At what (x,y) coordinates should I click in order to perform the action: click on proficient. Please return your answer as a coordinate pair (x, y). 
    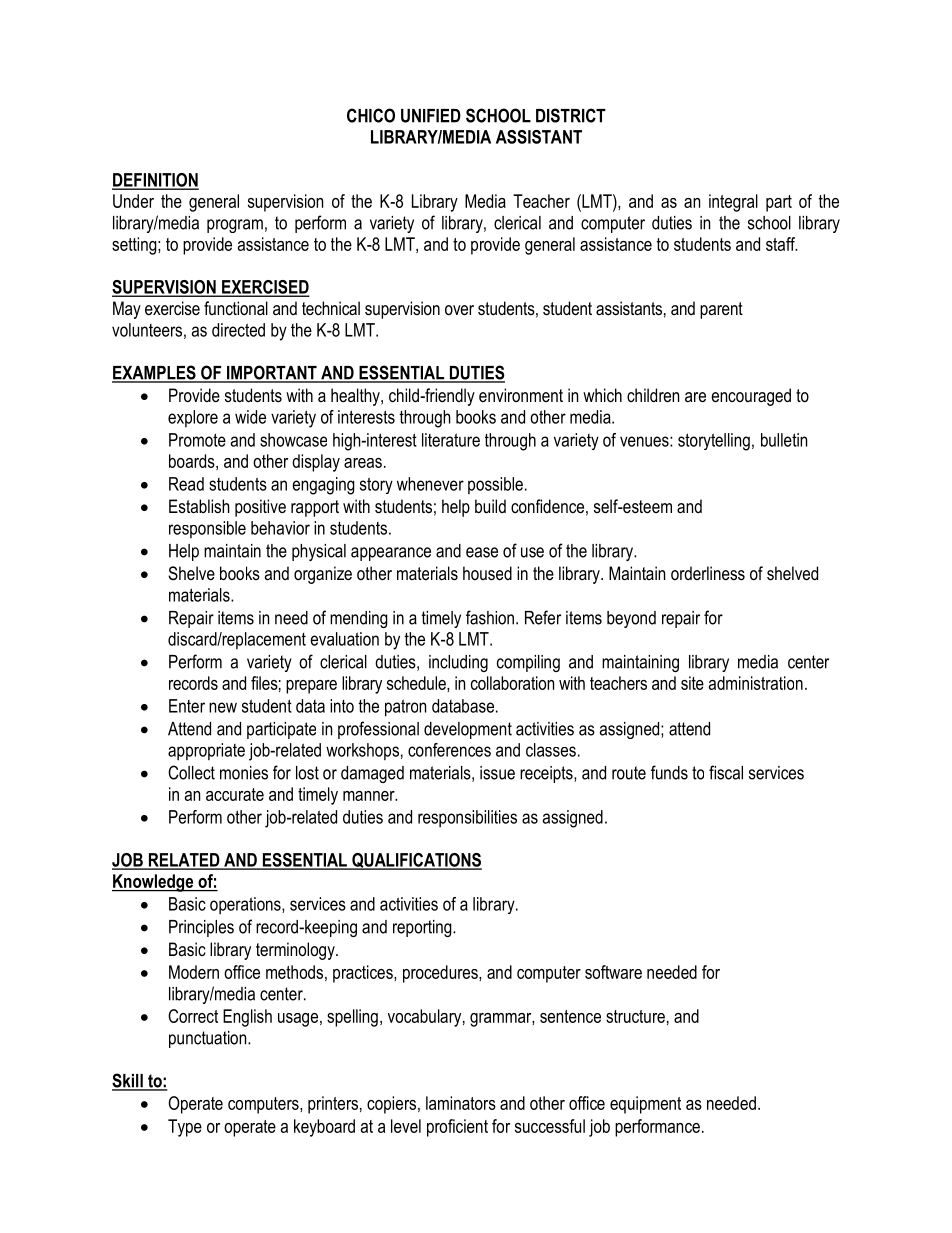
    Looking at the image, I should click on (457, 1128).
